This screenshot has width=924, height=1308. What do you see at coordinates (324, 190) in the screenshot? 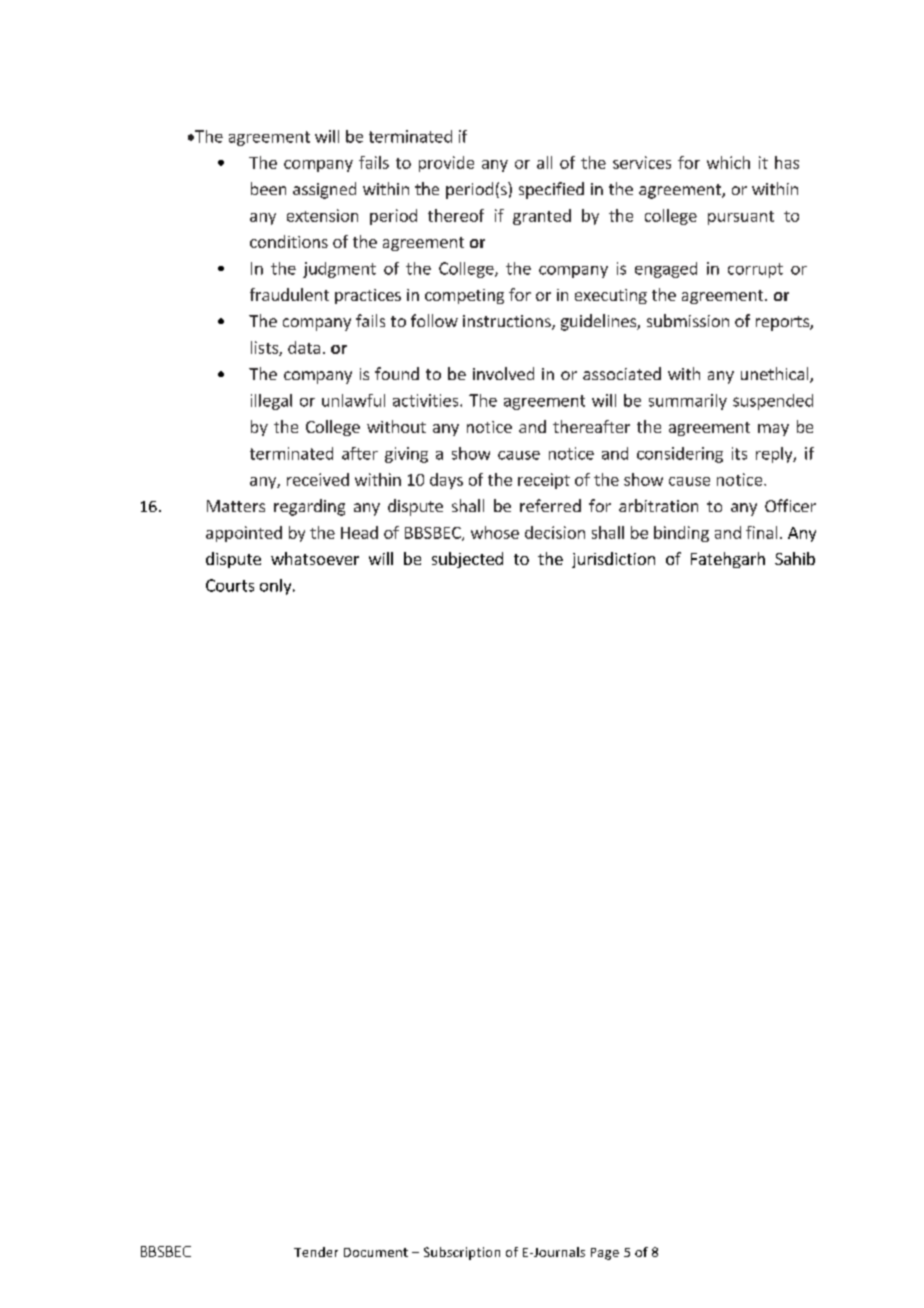
I see `assigned` at bounding box center [324, 190].
